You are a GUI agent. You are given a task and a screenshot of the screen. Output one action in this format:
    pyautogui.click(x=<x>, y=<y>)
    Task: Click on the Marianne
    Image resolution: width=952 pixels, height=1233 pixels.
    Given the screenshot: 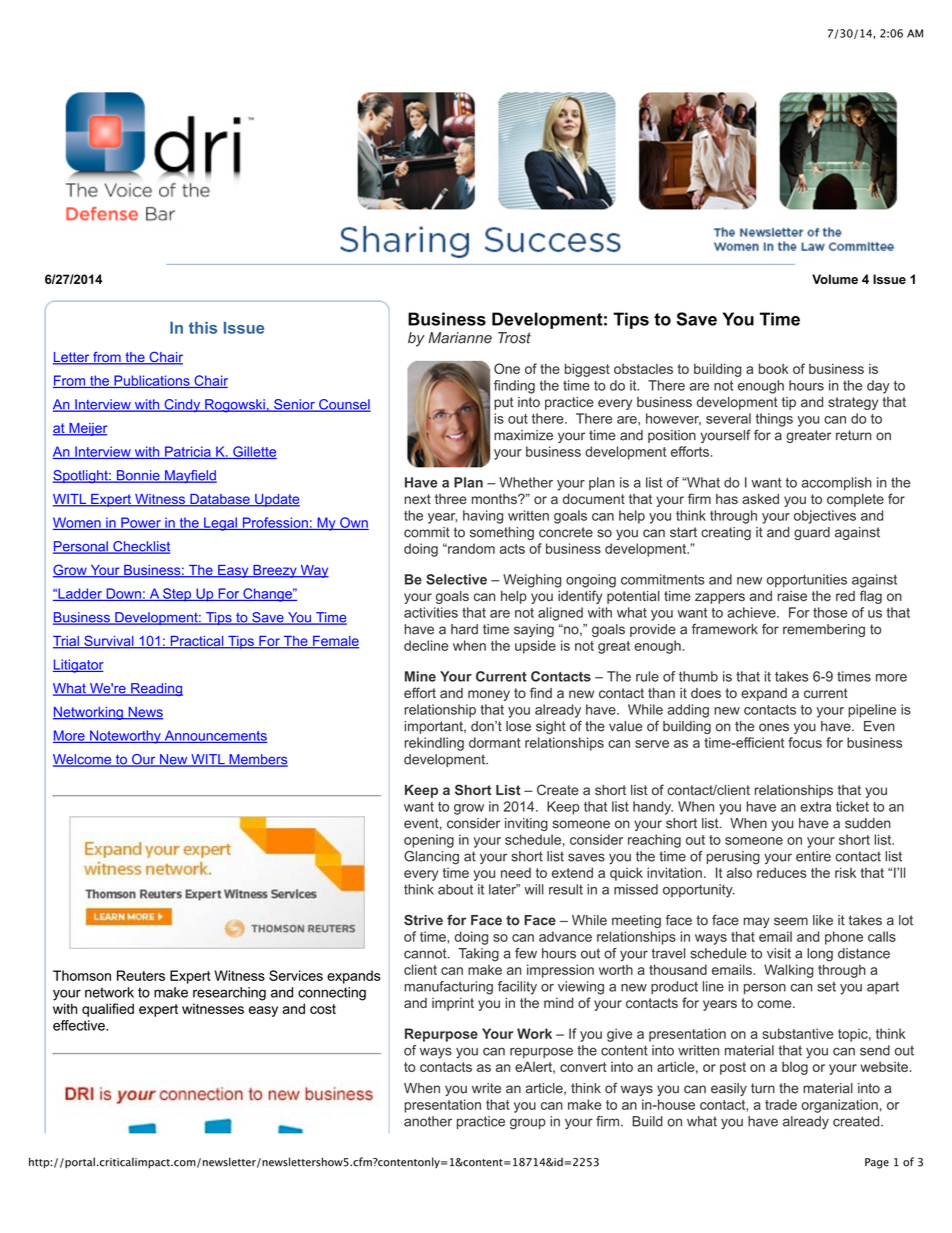 What is the action you would take?
    pyautogui.click(x=460, y=338)
